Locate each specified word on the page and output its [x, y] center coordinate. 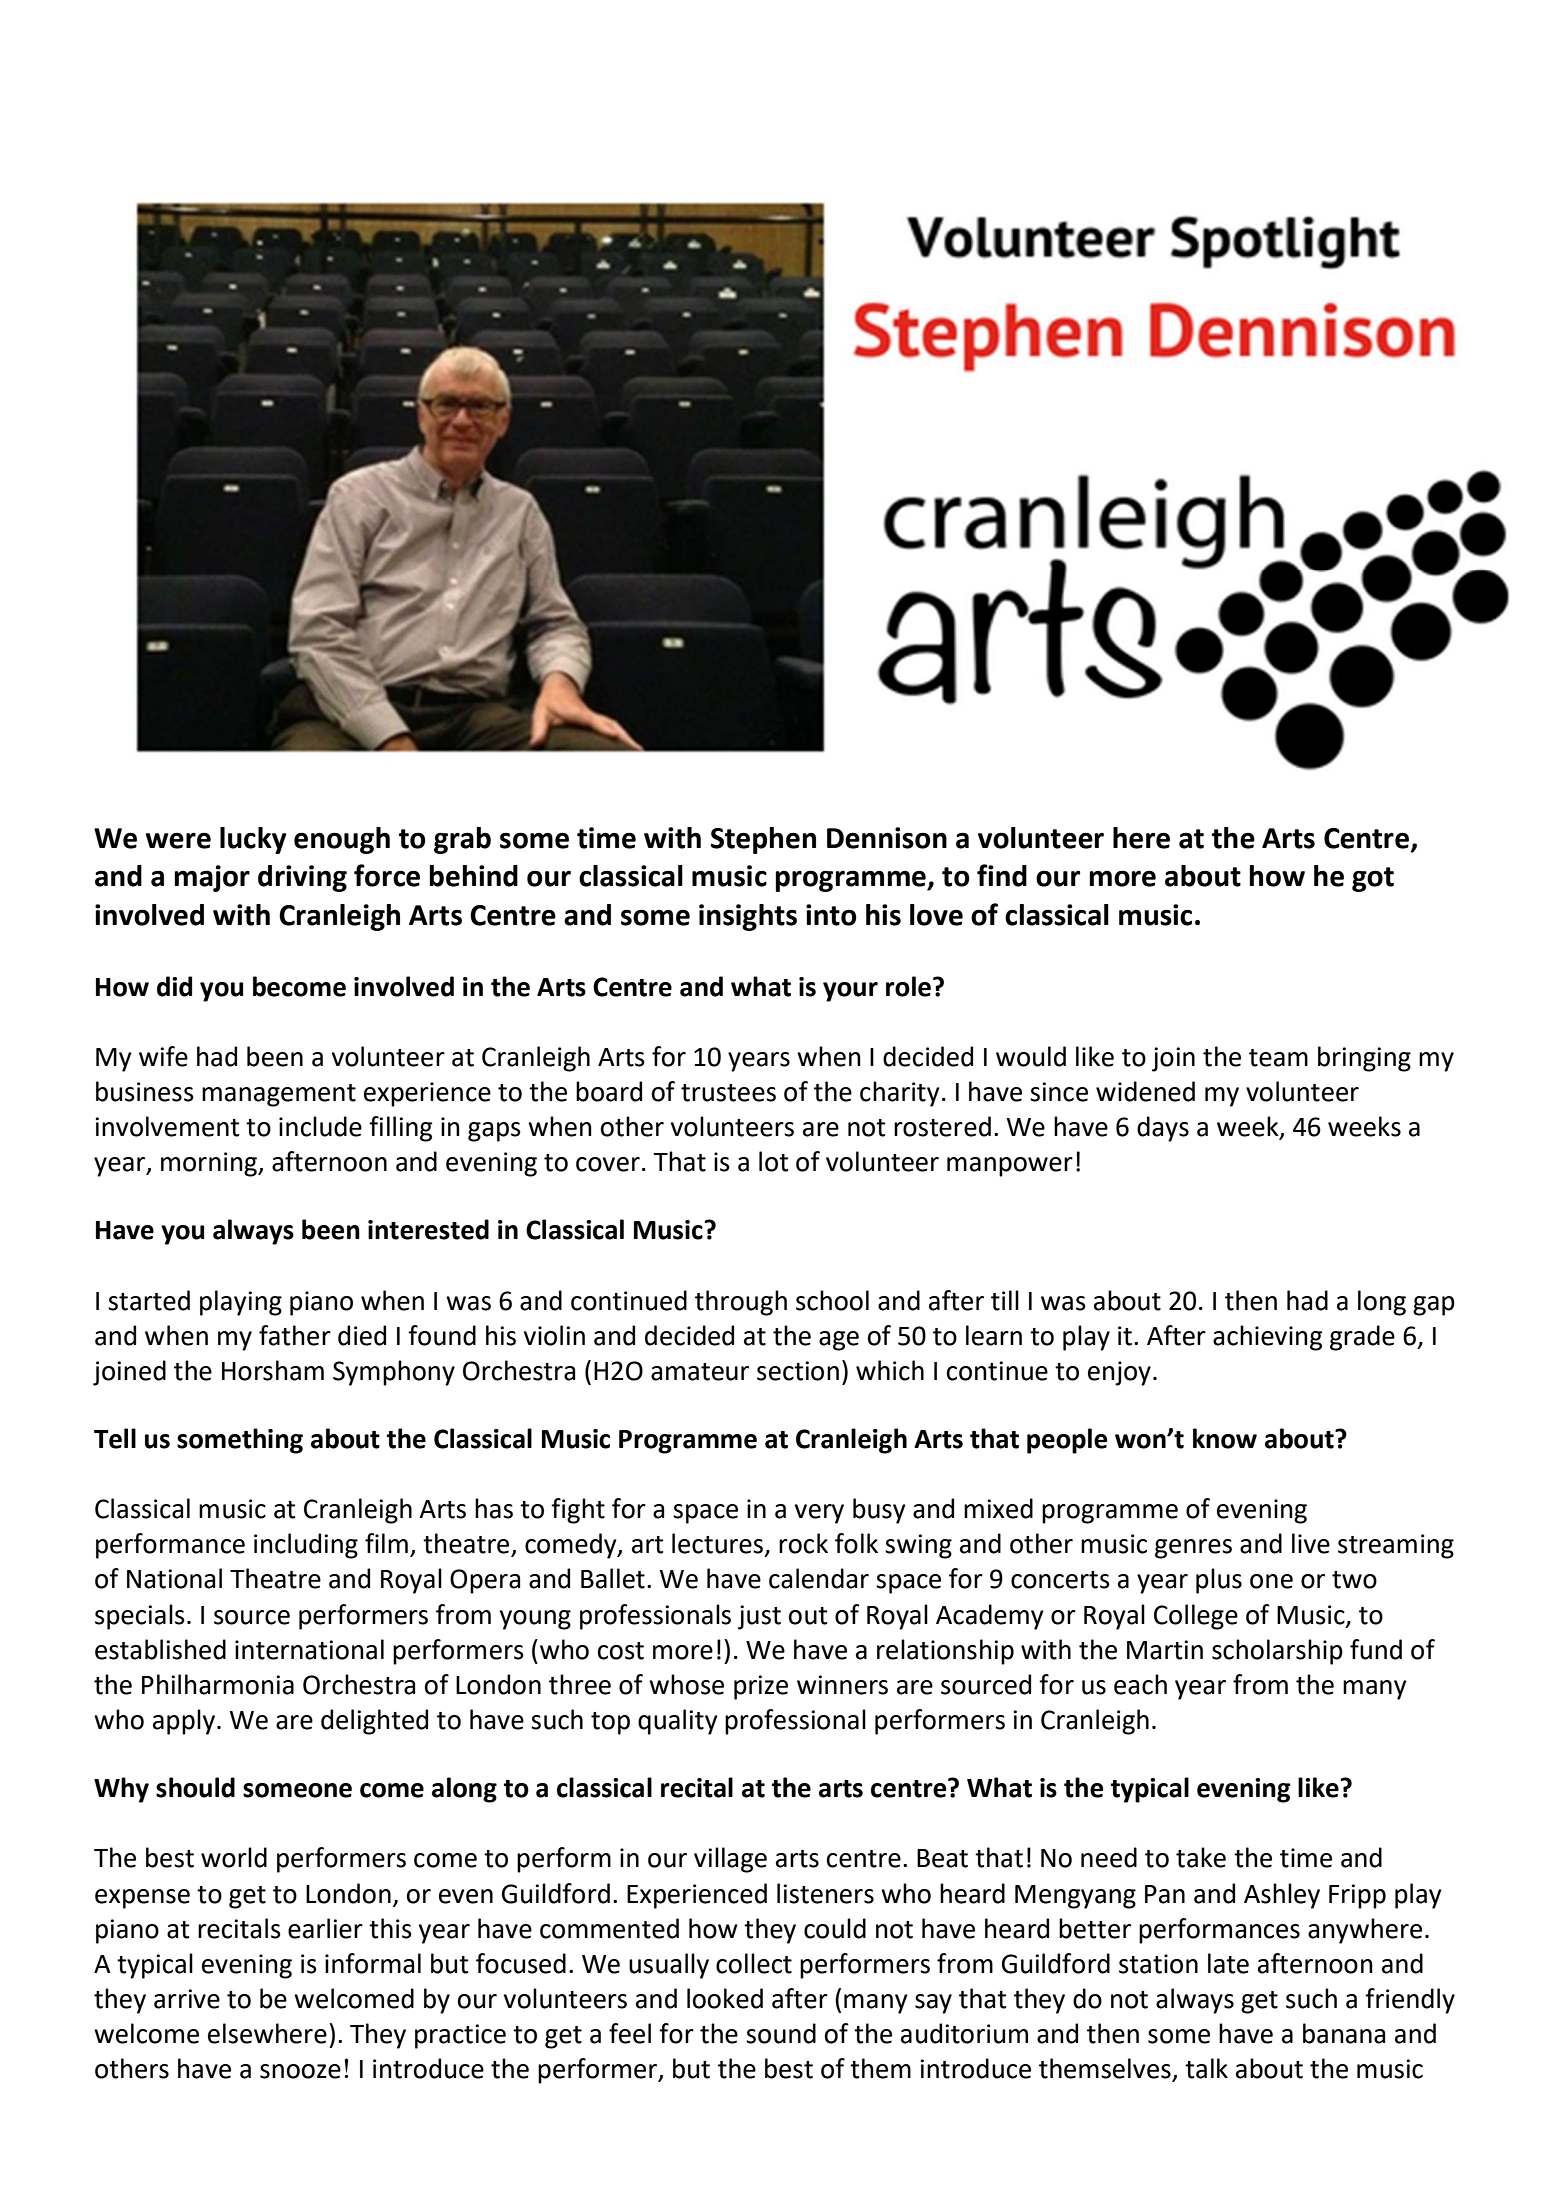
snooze [300, 2071]
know [1225, 1438]
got [1373, 879]
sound [781, 2033]
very [819, 1514]
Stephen [763, 840]
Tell [115, 1438]
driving [302, 878]
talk [1206, 2068]
